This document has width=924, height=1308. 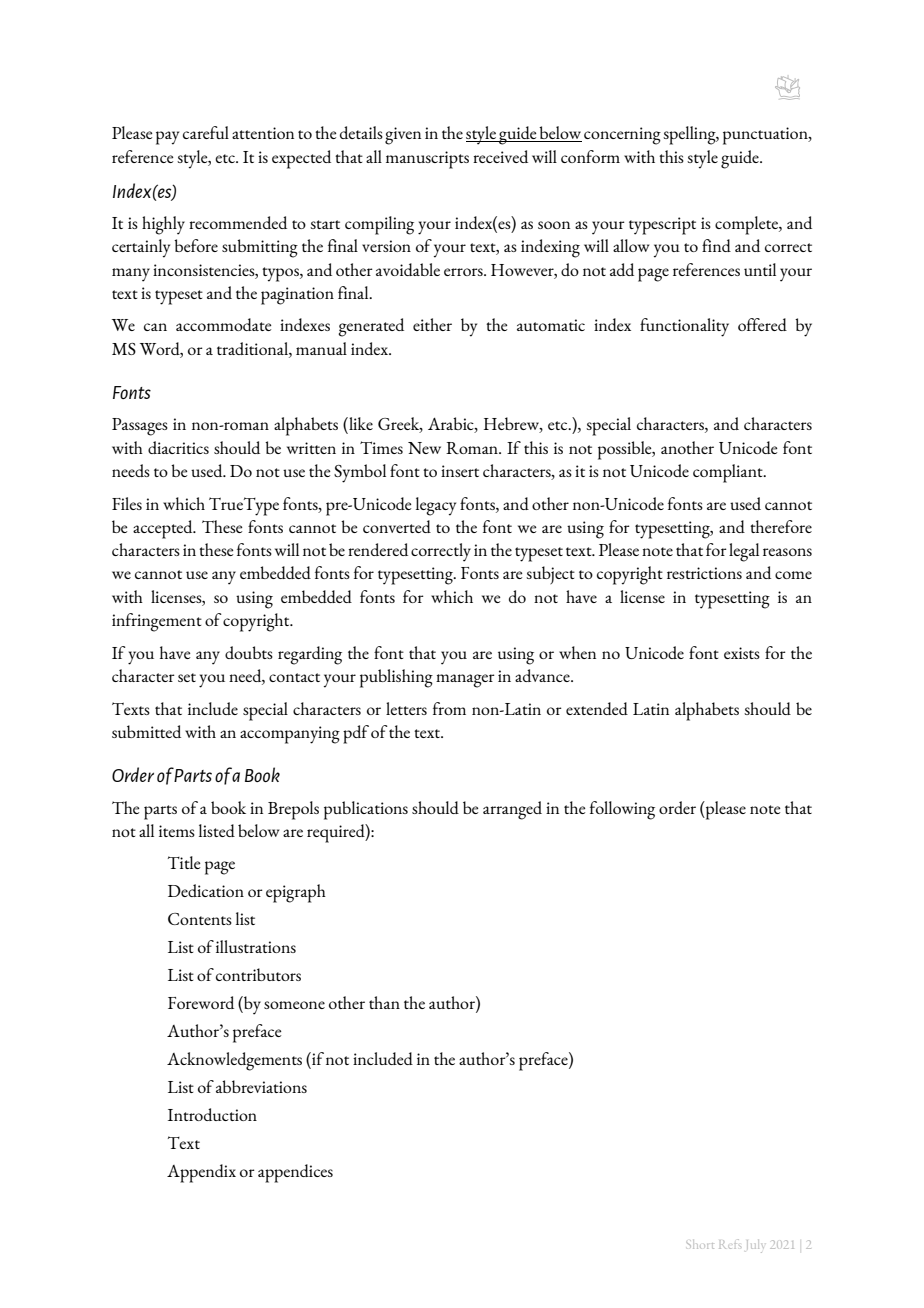 I want to click on doubts, so click(x=249, y=652).
